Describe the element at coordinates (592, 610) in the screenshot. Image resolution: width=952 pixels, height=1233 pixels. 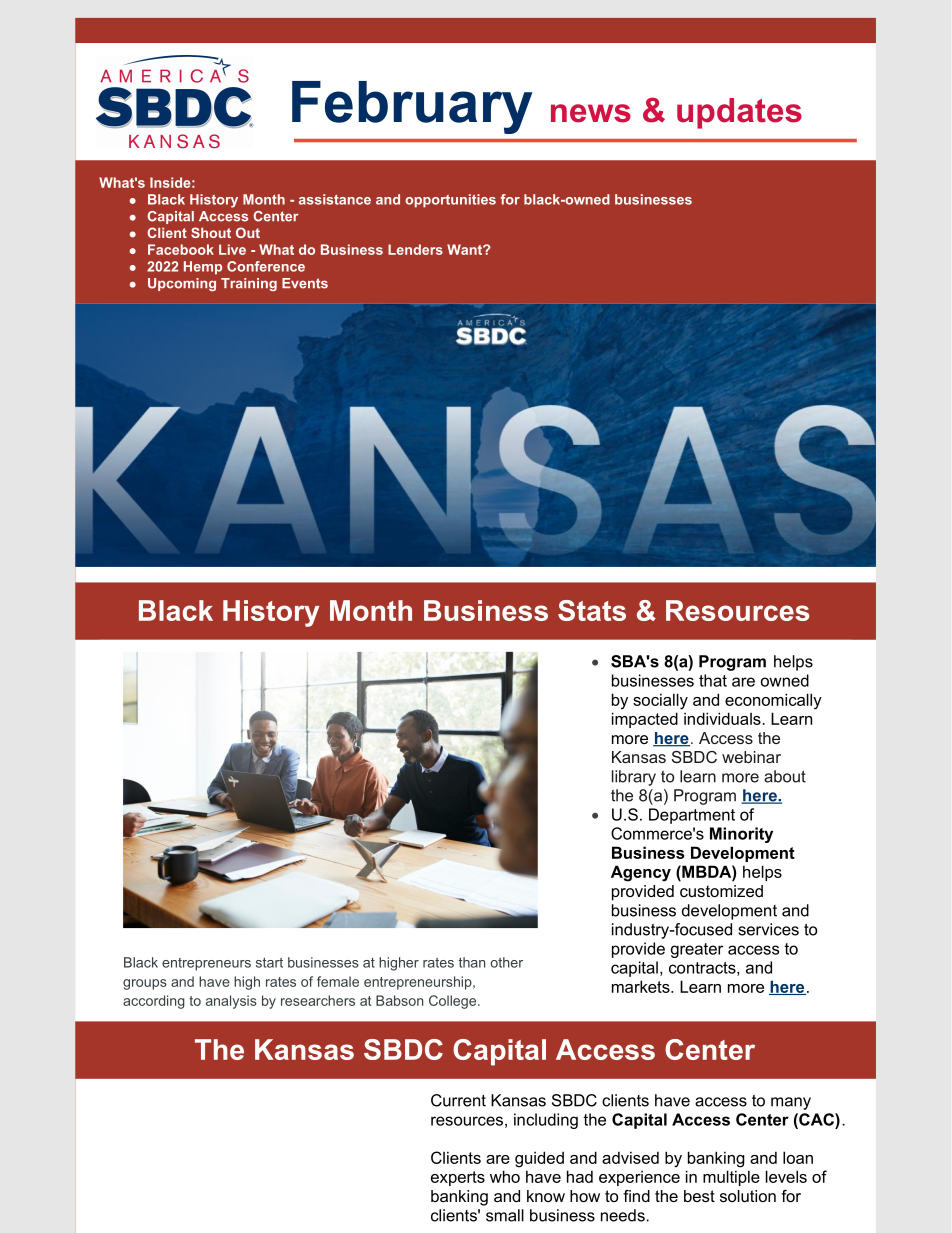
I see `Stats` at that location.
